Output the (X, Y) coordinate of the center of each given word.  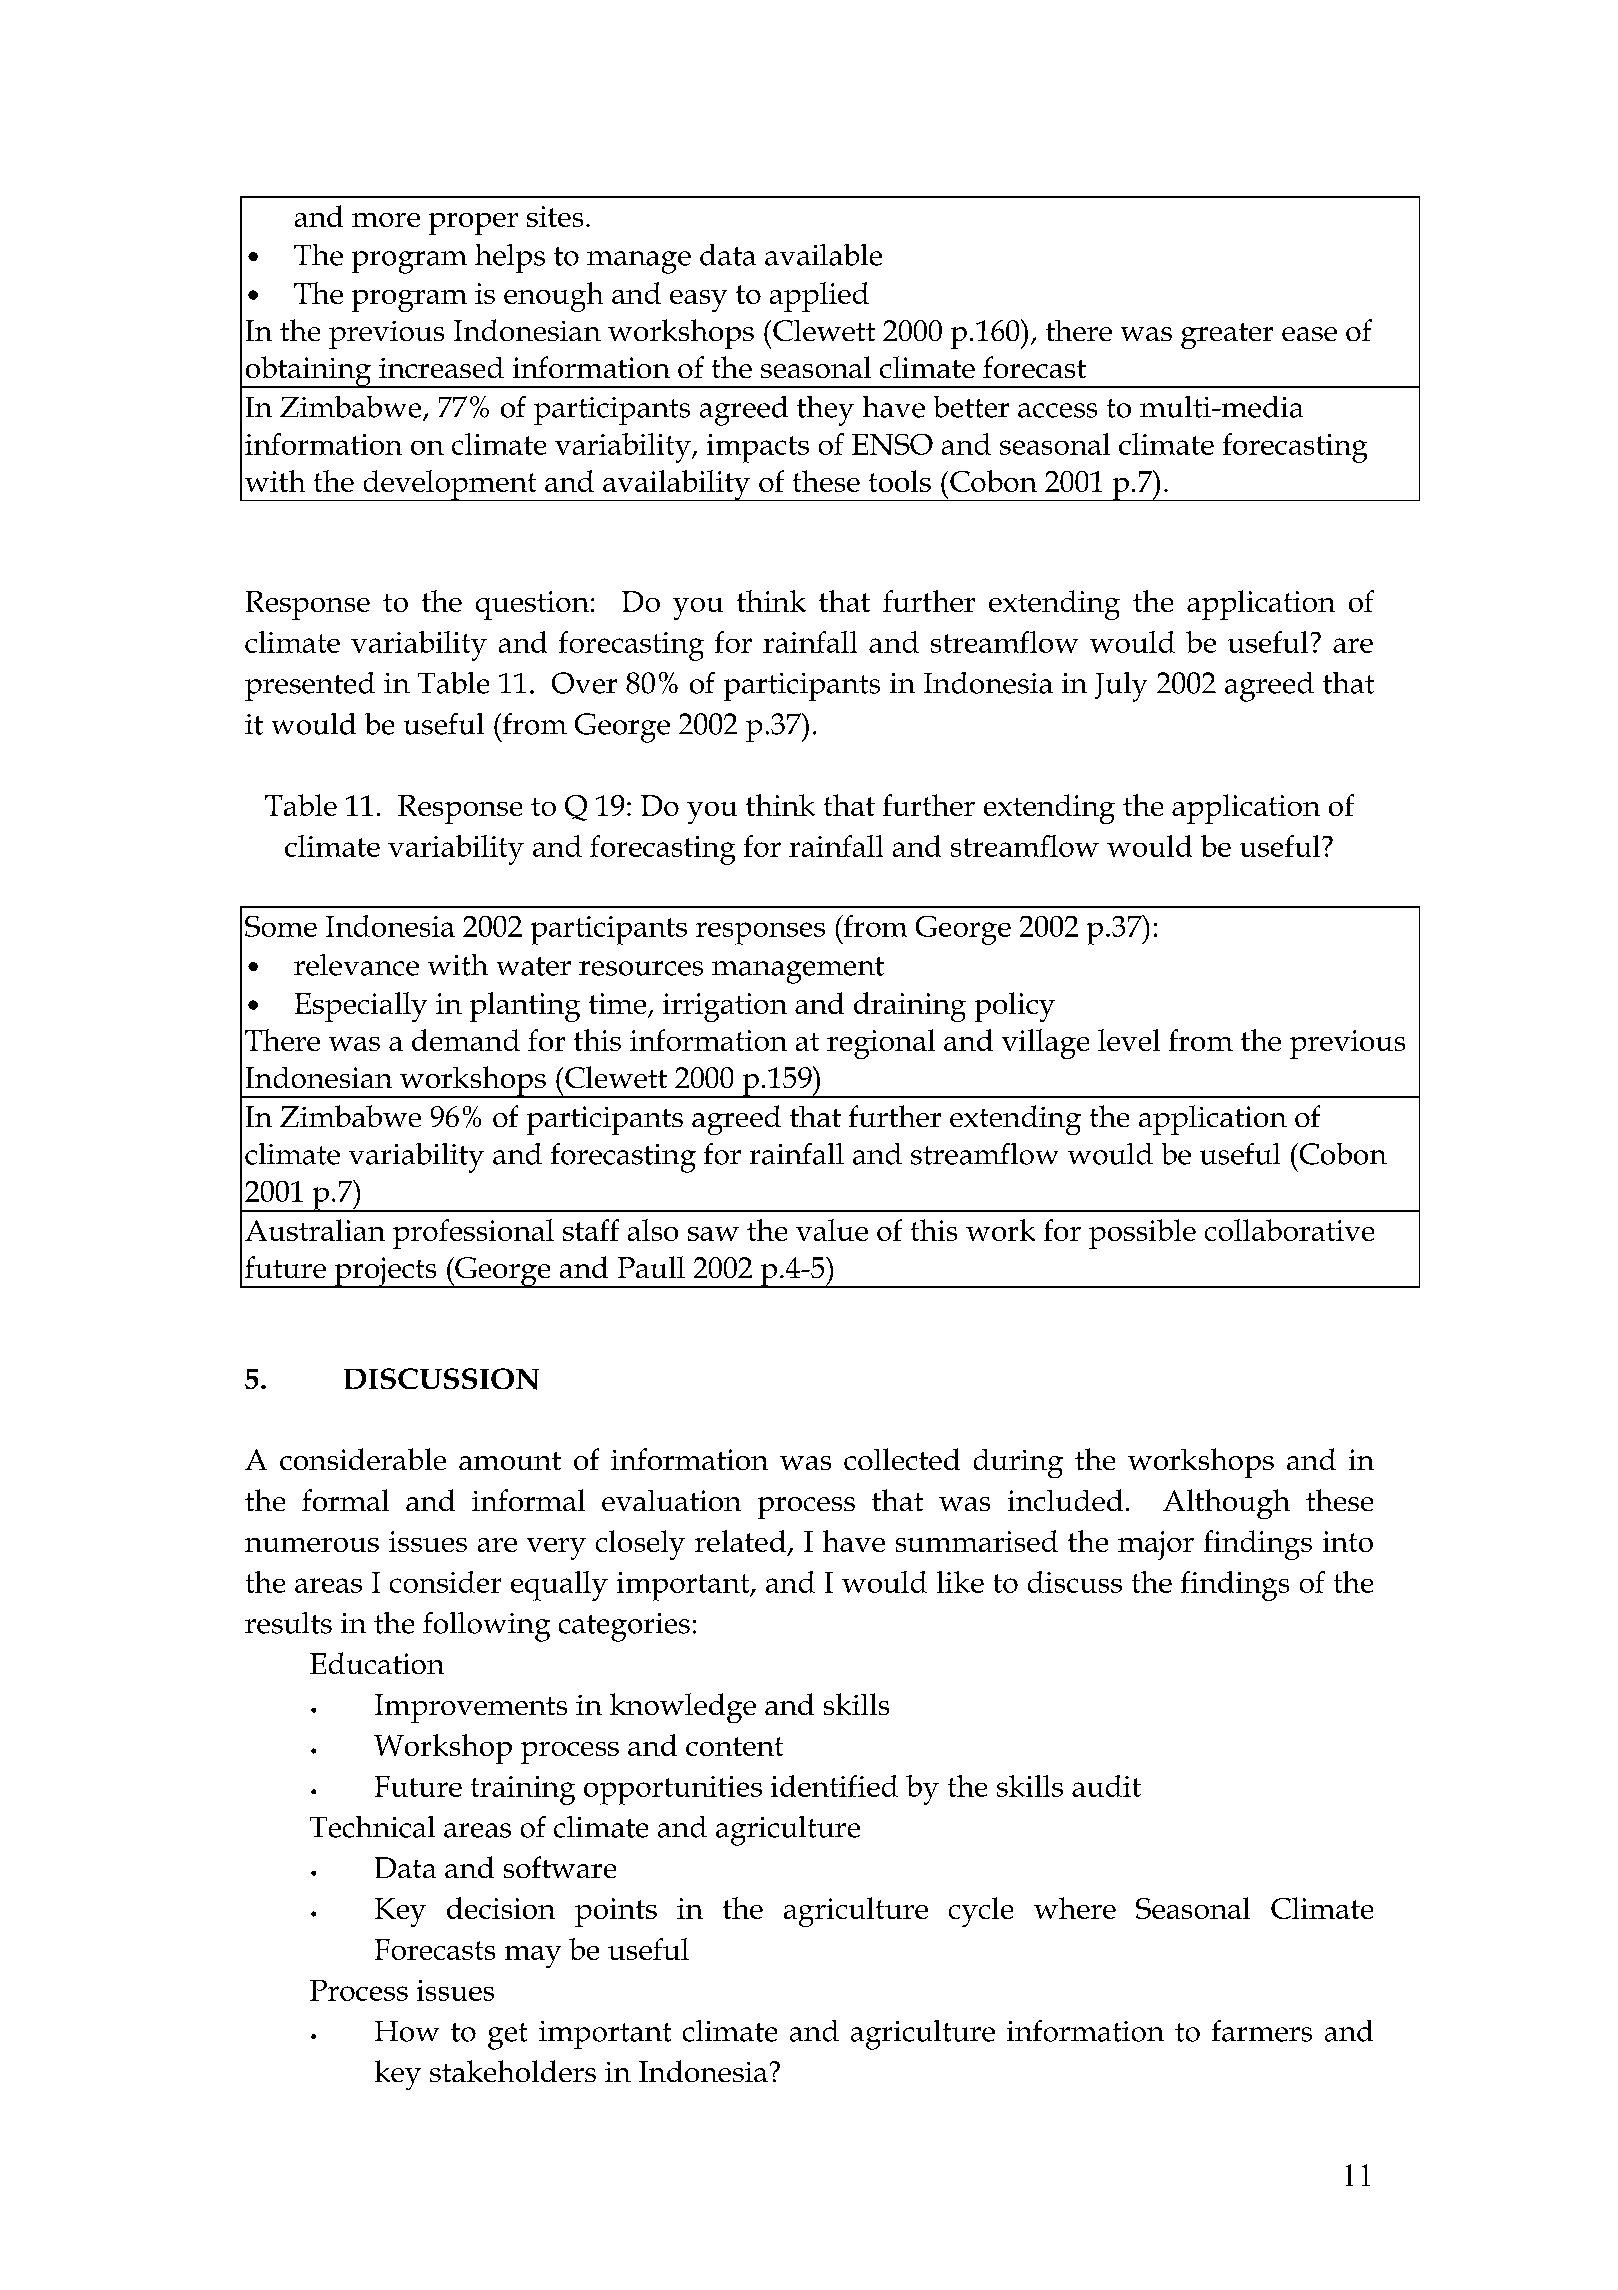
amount (510, 1461)
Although (1226, 1504)
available (823, 255)
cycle (981, 1912)
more (386, 220)
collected (902, 1459)
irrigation (725, 1007)
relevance (356, 965)
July (1121, 687)
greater (1227, 336)
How (407, 2031)
